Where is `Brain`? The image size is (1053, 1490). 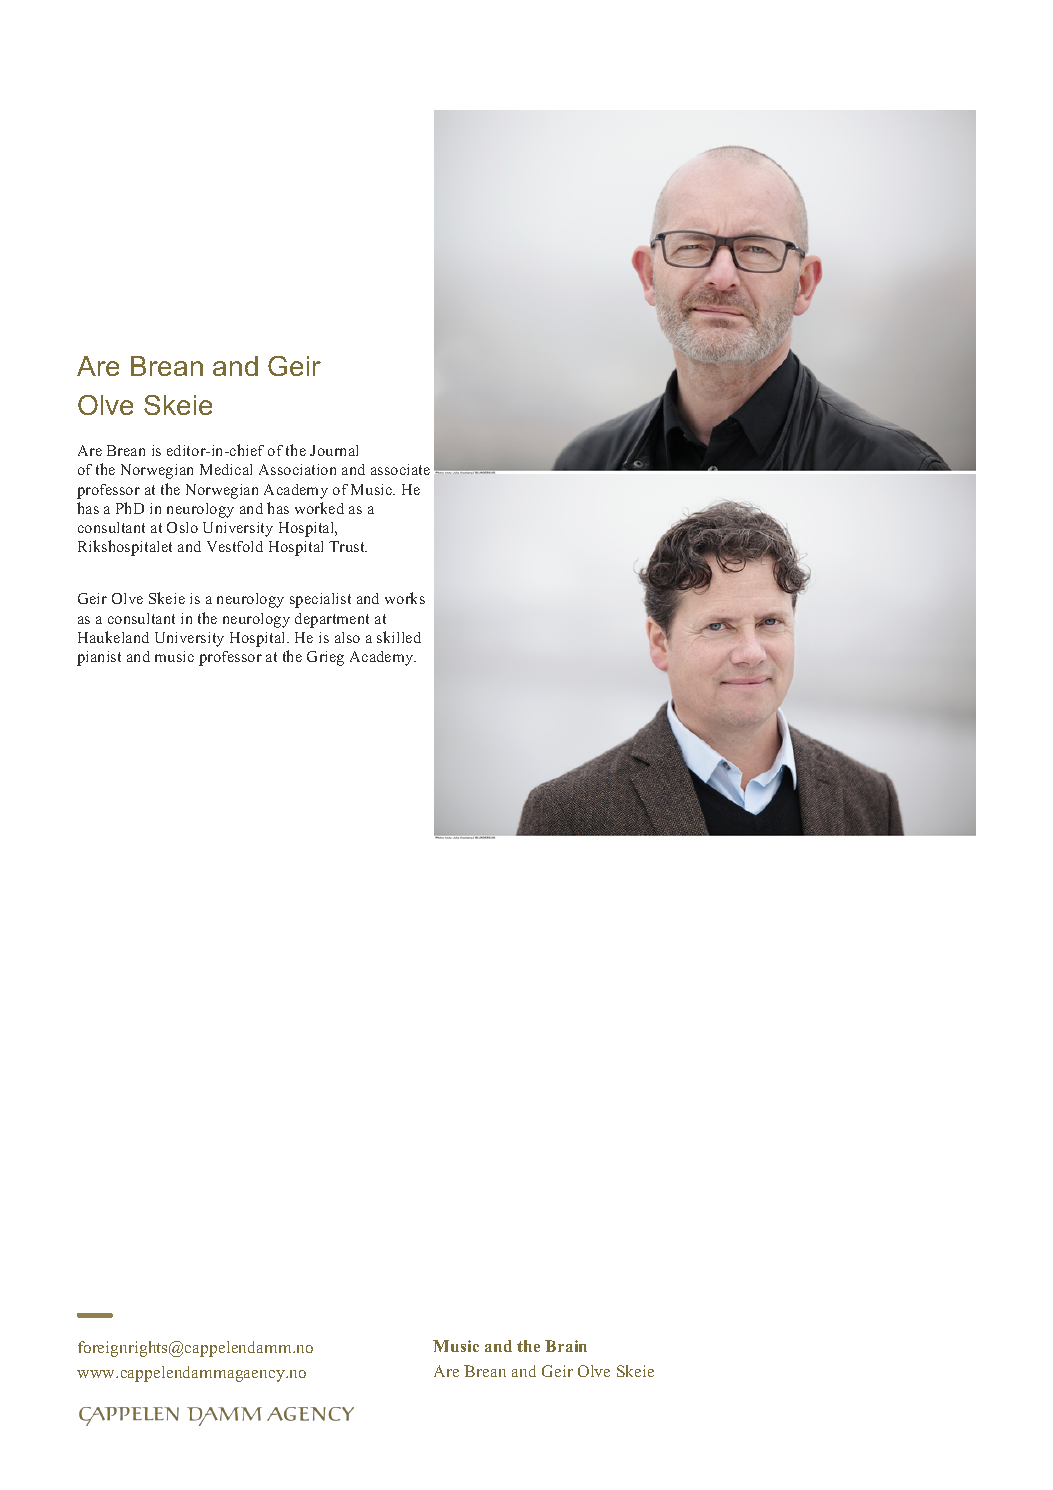
Brain is located at coordinates (566, 1346).
